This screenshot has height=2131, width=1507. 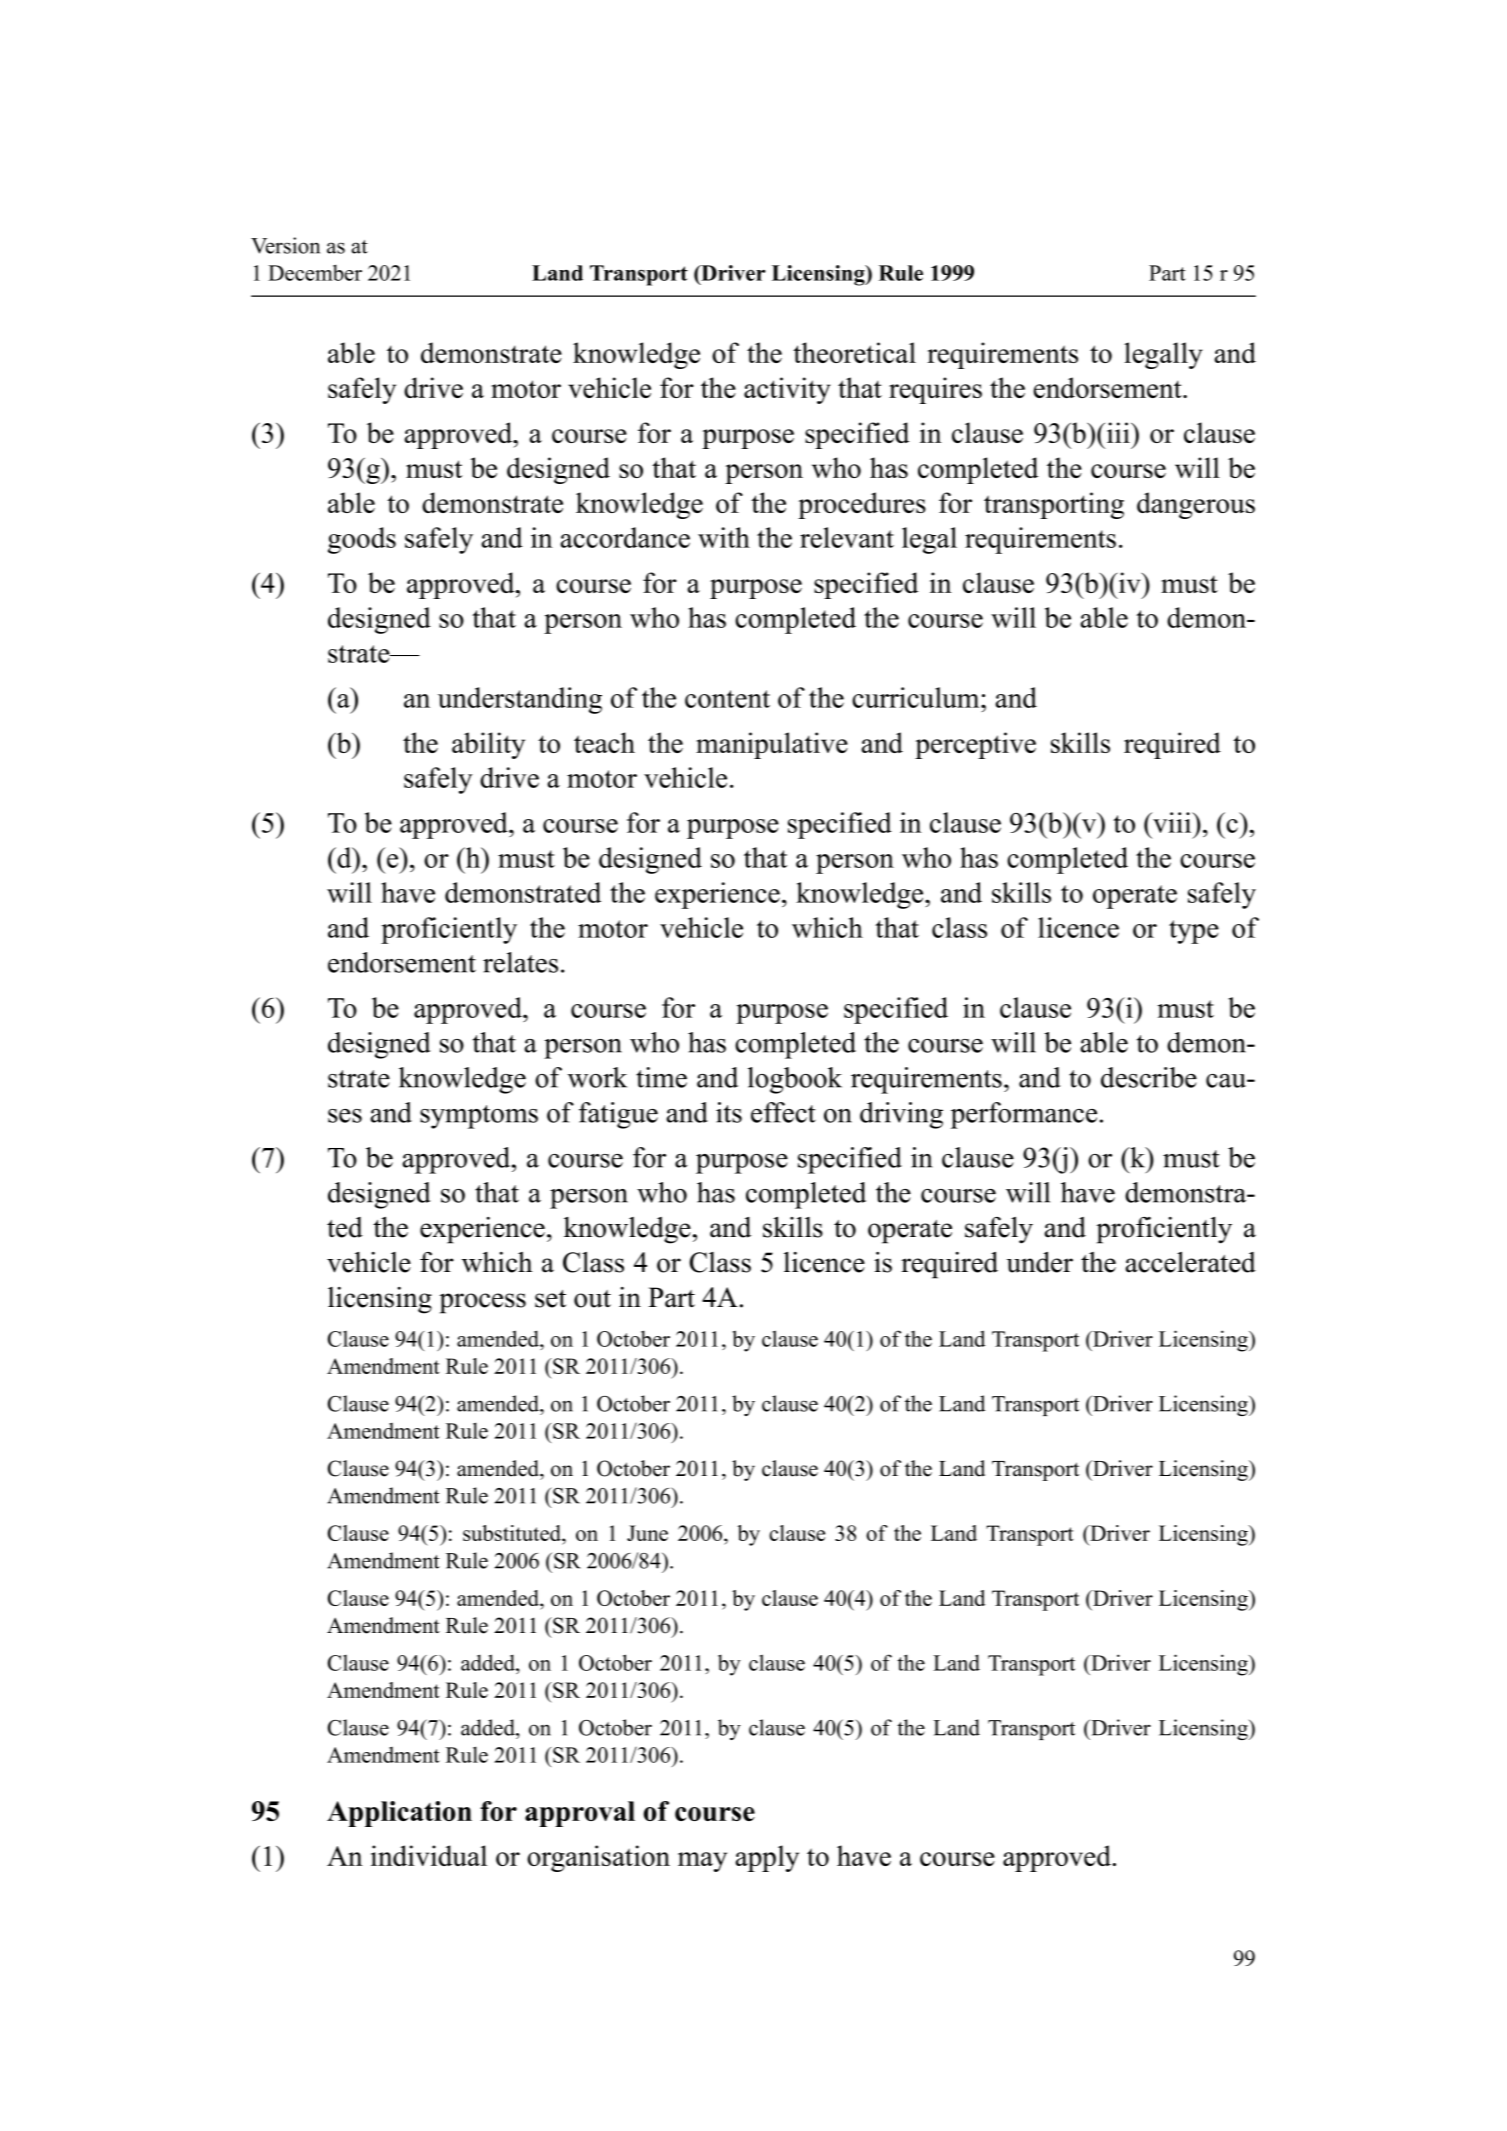 I want to click on activity, so click(x=787, y=390).
